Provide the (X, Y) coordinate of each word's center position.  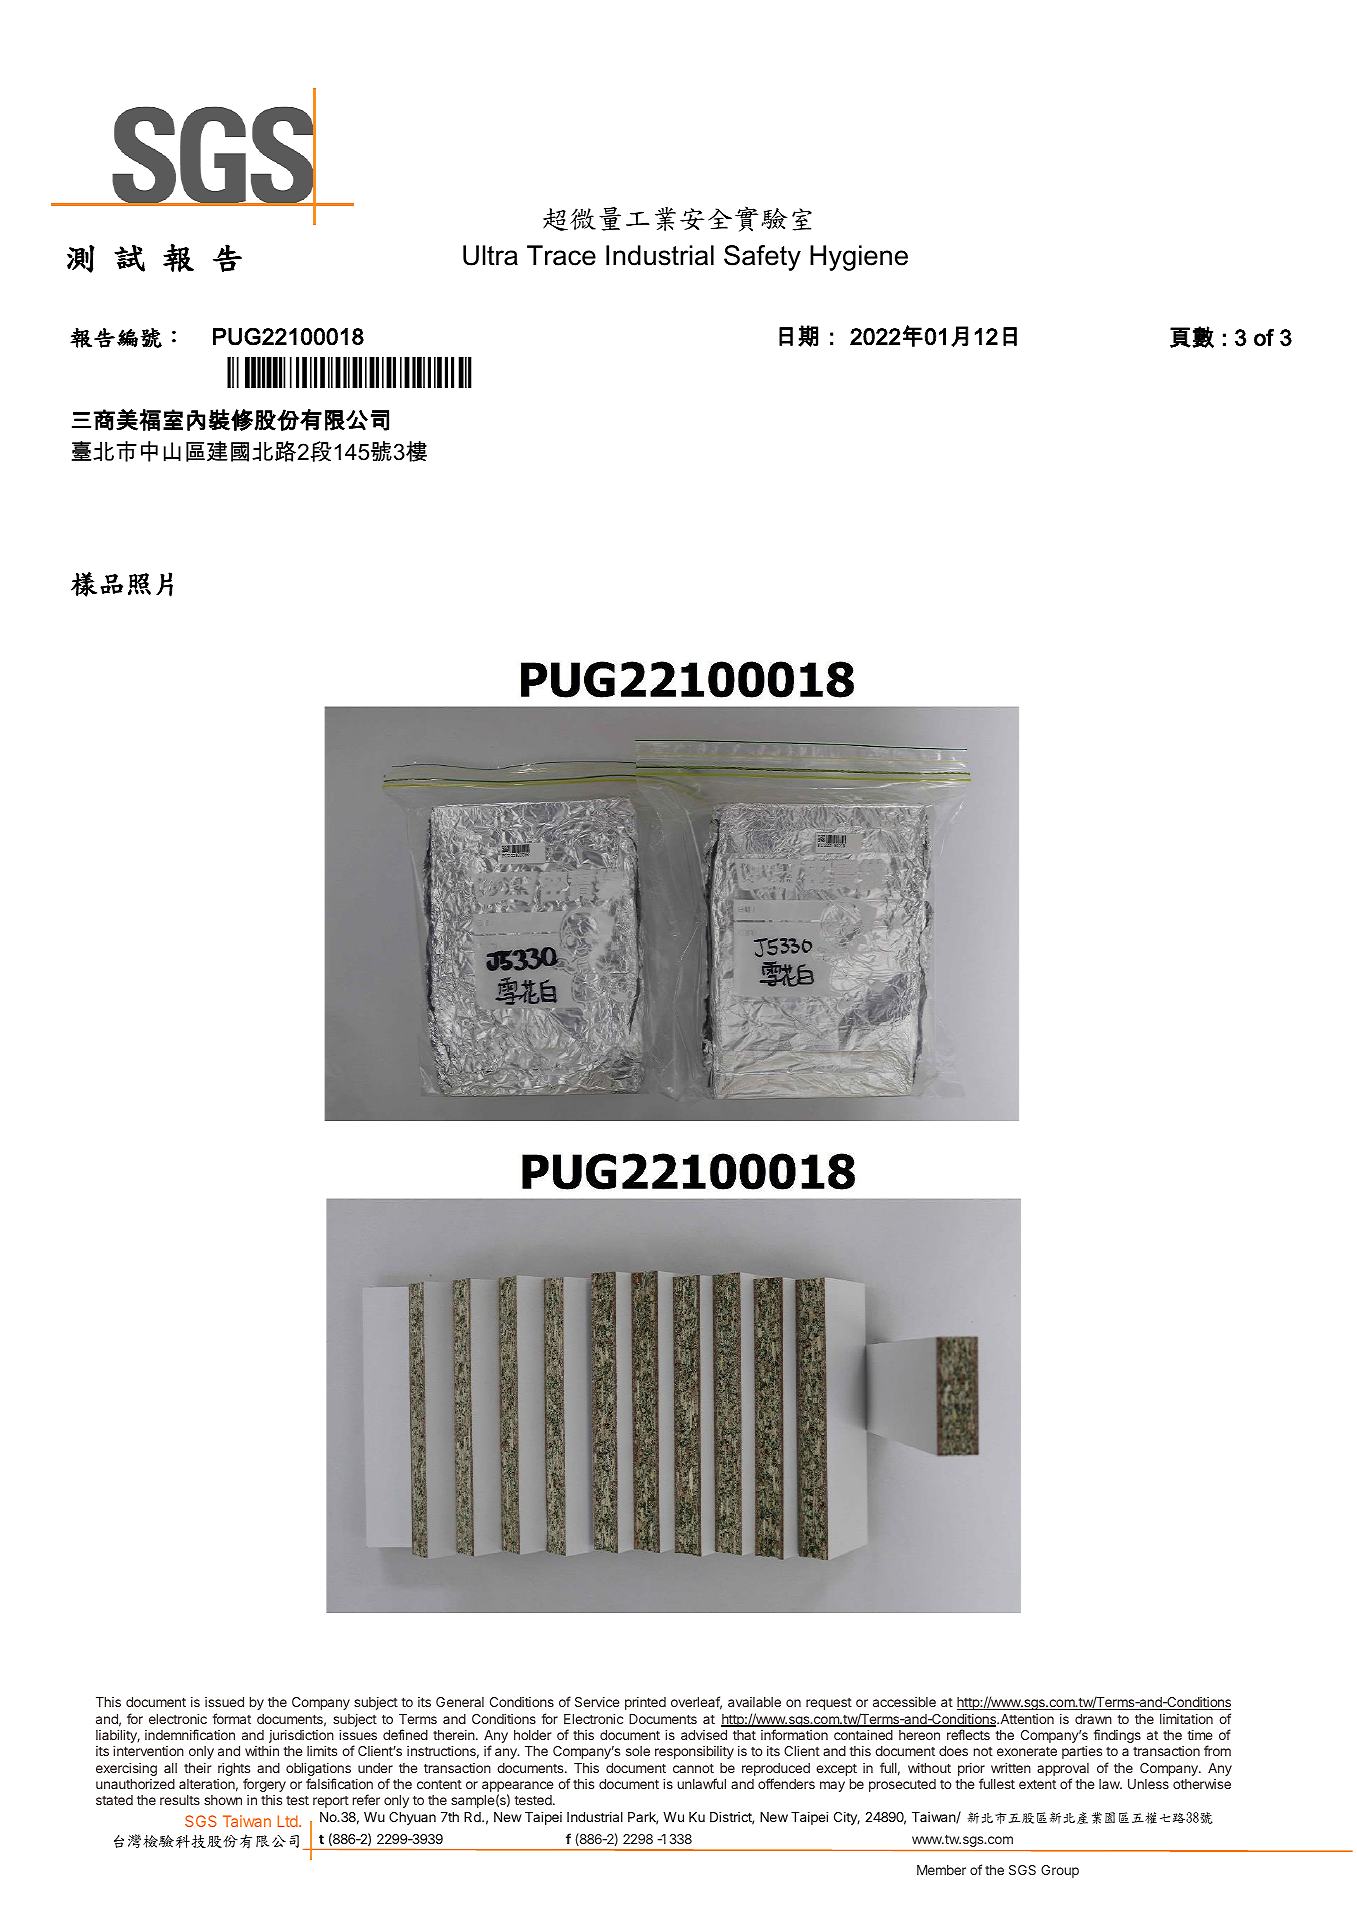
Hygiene (859, 258)
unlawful (702, 1783)
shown (223, 1800)
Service (597, 1702)
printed (645, 1703)
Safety (762, 258)
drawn (1093, 1719)
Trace (561, 255)
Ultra (490, 255)
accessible (904, 1702)
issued (224, 1702)
